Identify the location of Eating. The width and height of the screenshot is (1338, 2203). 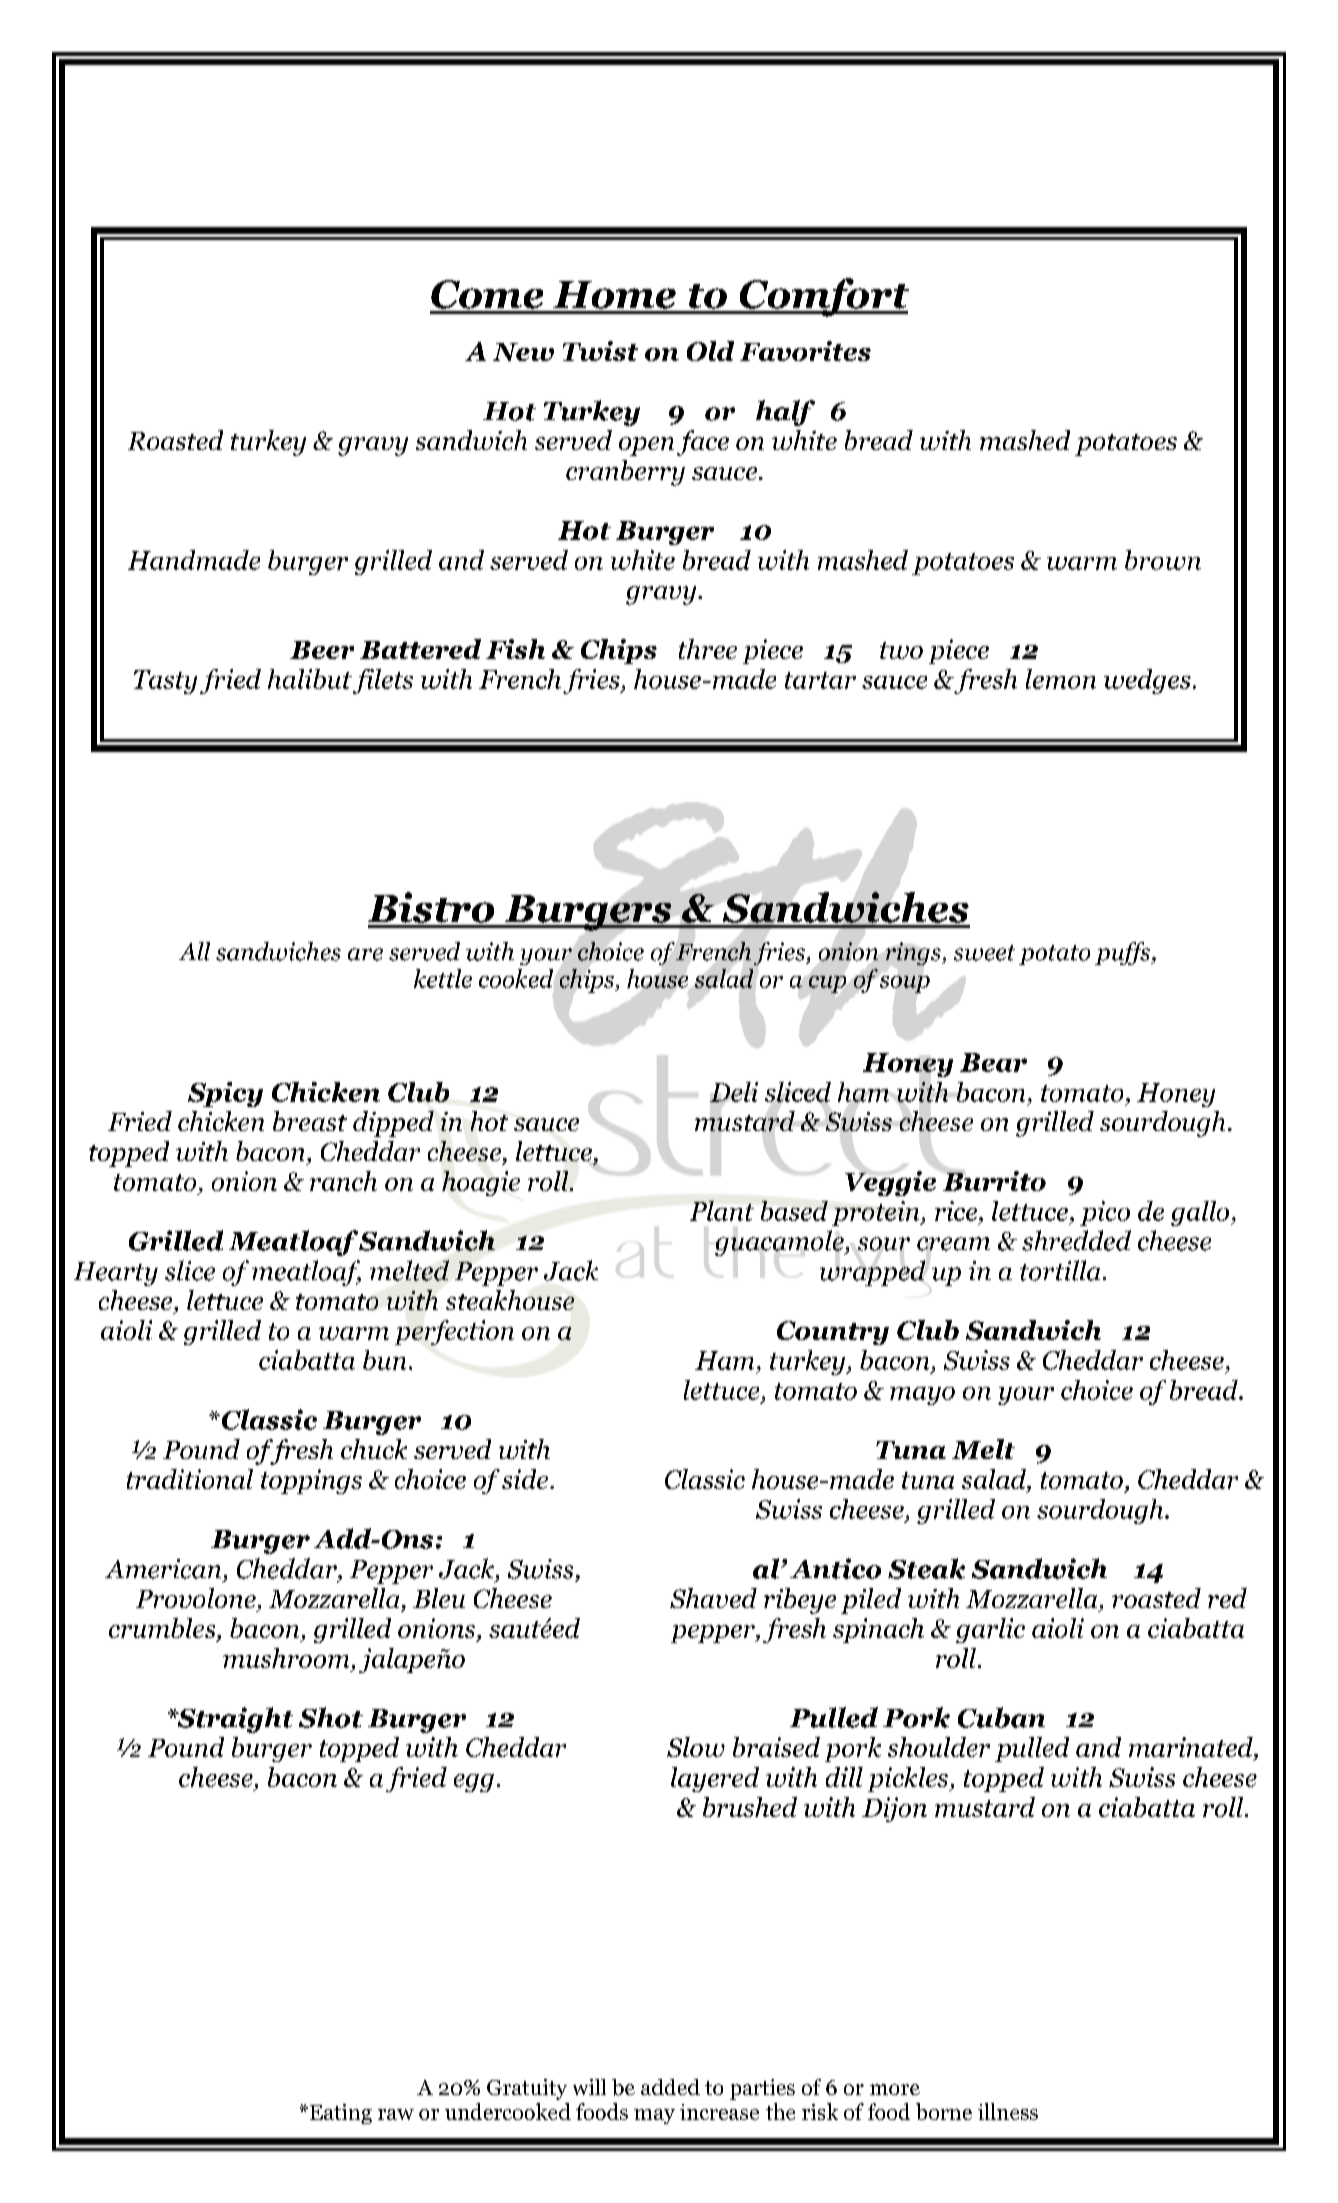
(339, 2114).
